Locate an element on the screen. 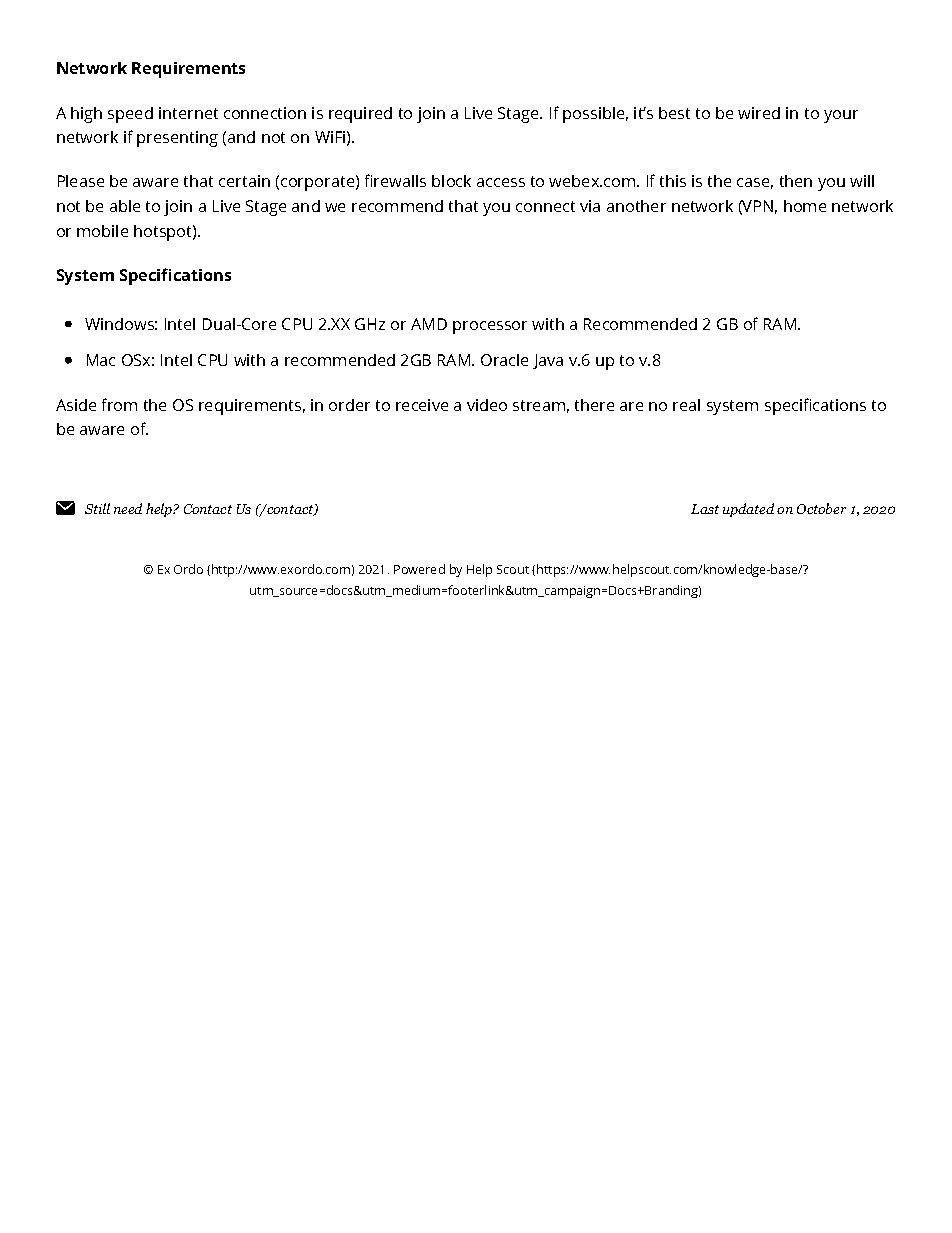 This screenshot has height=1233, width=952. presenting is located at coordinates (177, 139).
